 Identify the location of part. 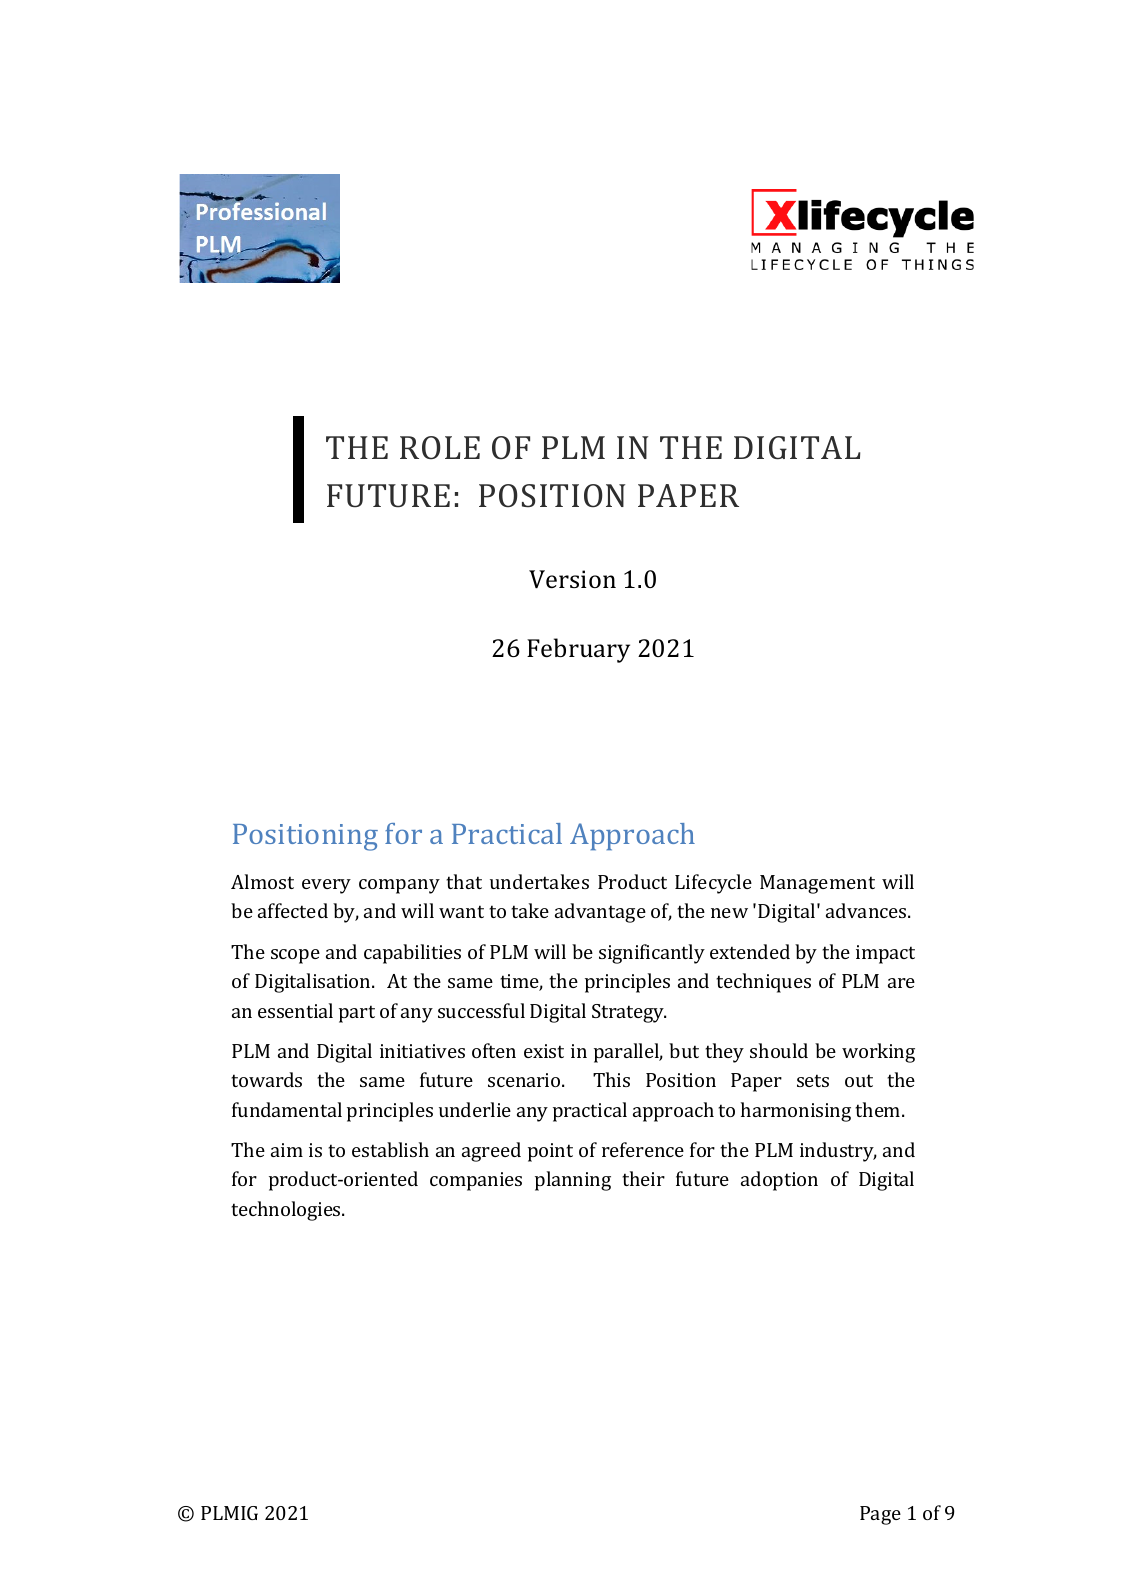
(357, 1014).
